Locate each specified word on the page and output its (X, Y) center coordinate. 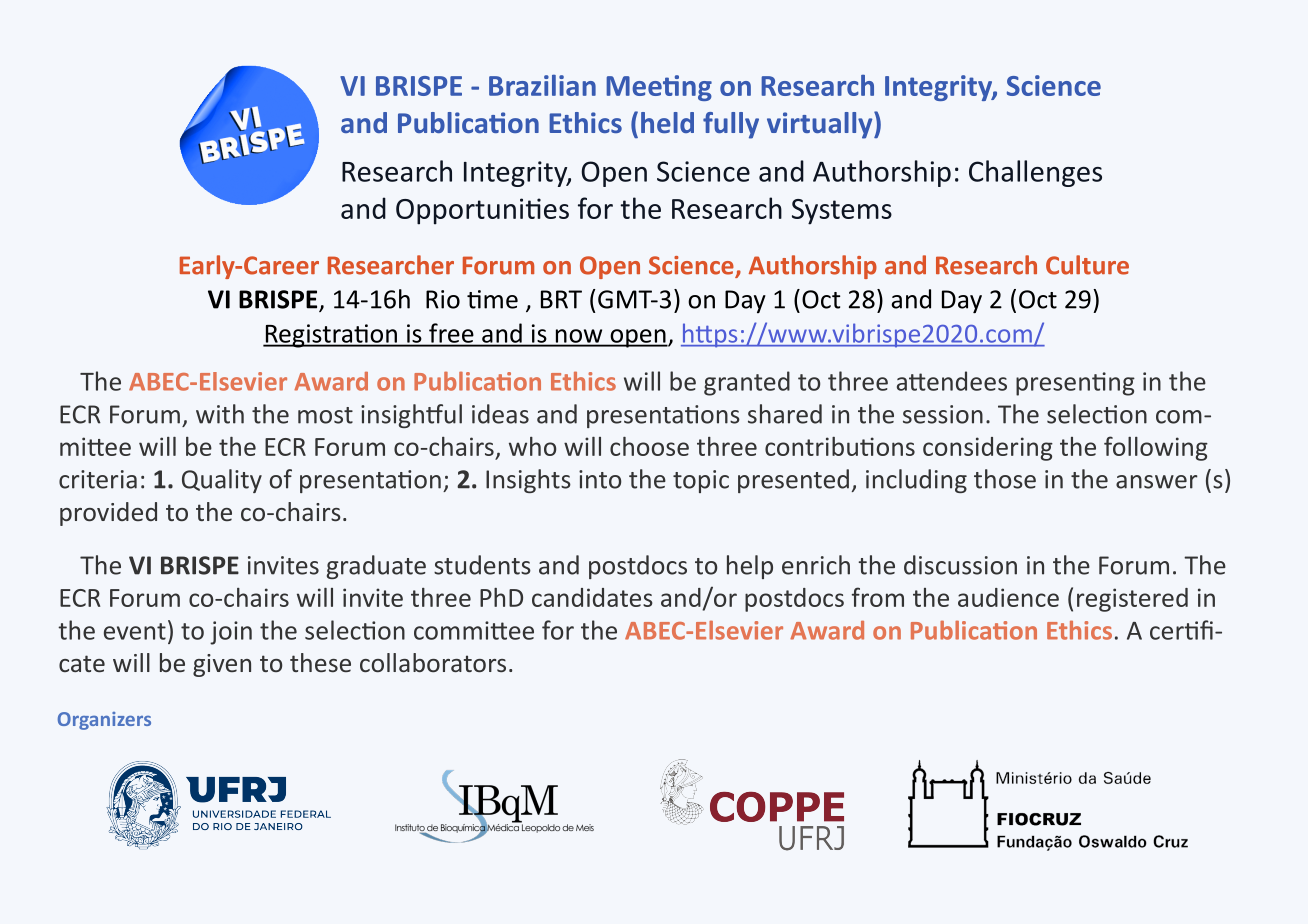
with (220, 414)
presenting (1075, 384)
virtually (821, 125)
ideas (500, 414)
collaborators (433, 662)
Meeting (659, 88)
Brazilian (542, 85)
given (222, 665)
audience (1008, 597)
